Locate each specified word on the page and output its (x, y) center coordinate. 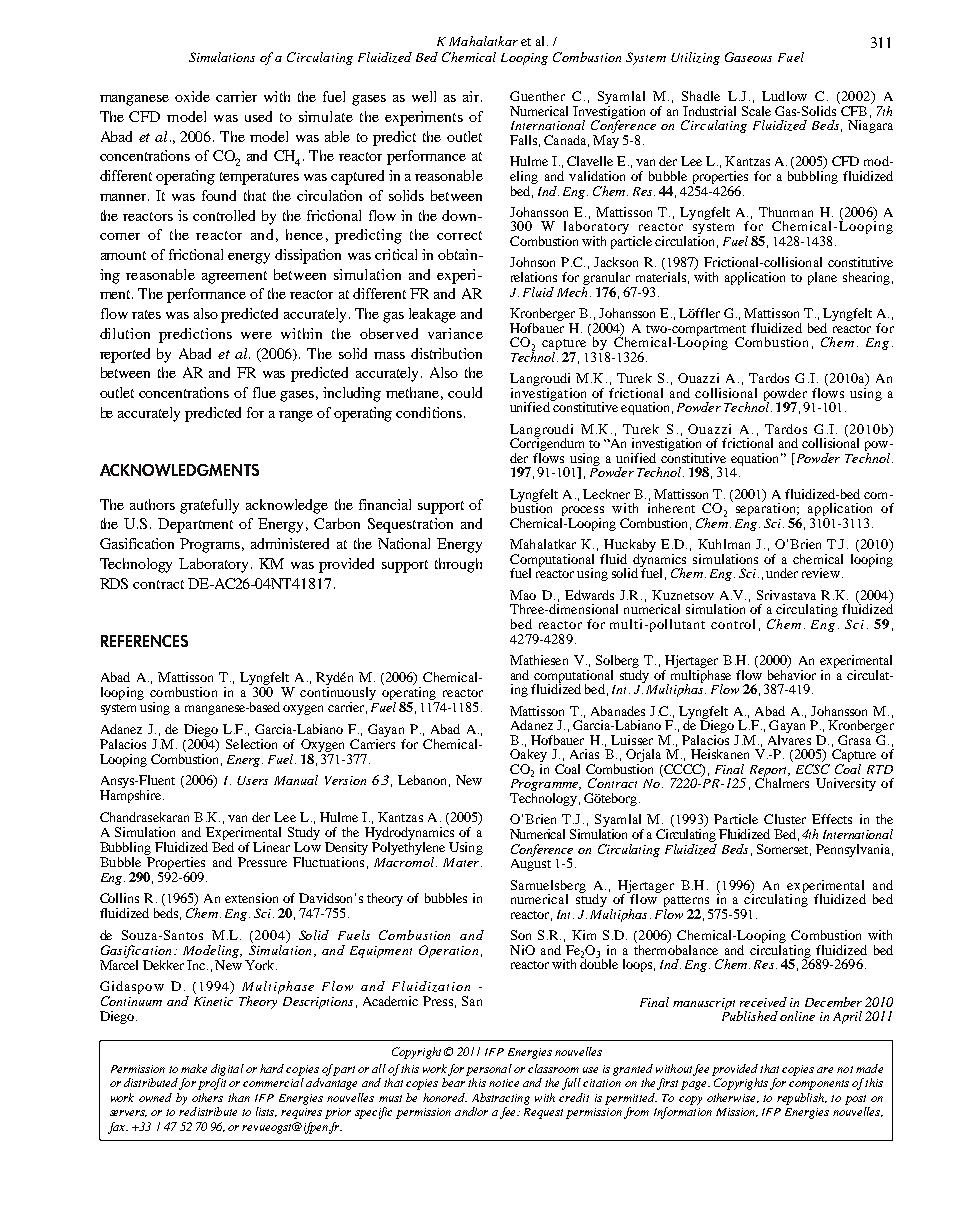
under (782, 573)
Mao (523, 595)
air (471, 96)
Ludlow (784, 96)
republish (801, 1099)
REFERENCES (144, 641)
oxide (192, 96)
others (207, 1097)
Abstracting (501, 1099)
